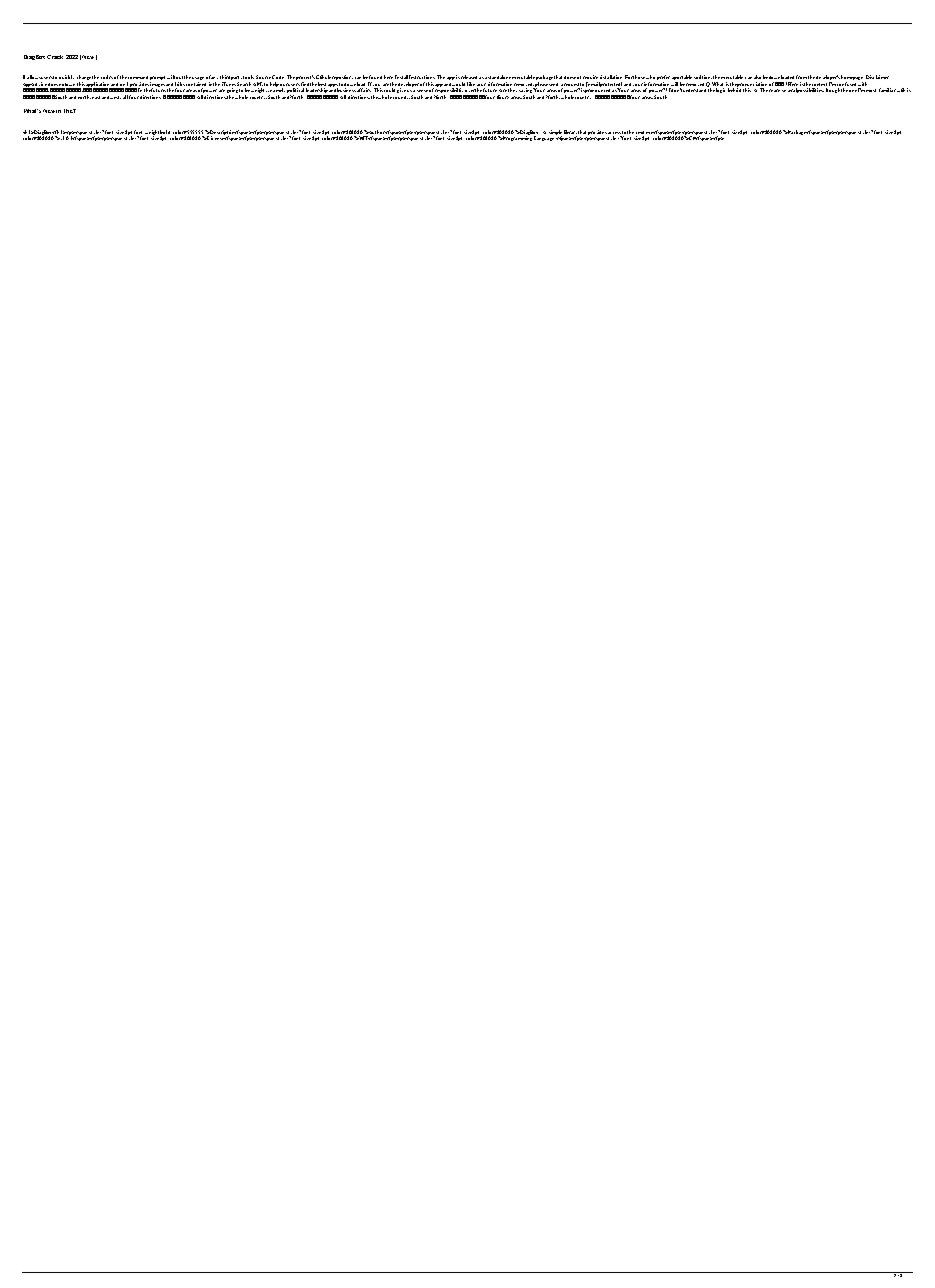 This document has width=935, height=1288. I want to click on sense, so click(422, 91).
